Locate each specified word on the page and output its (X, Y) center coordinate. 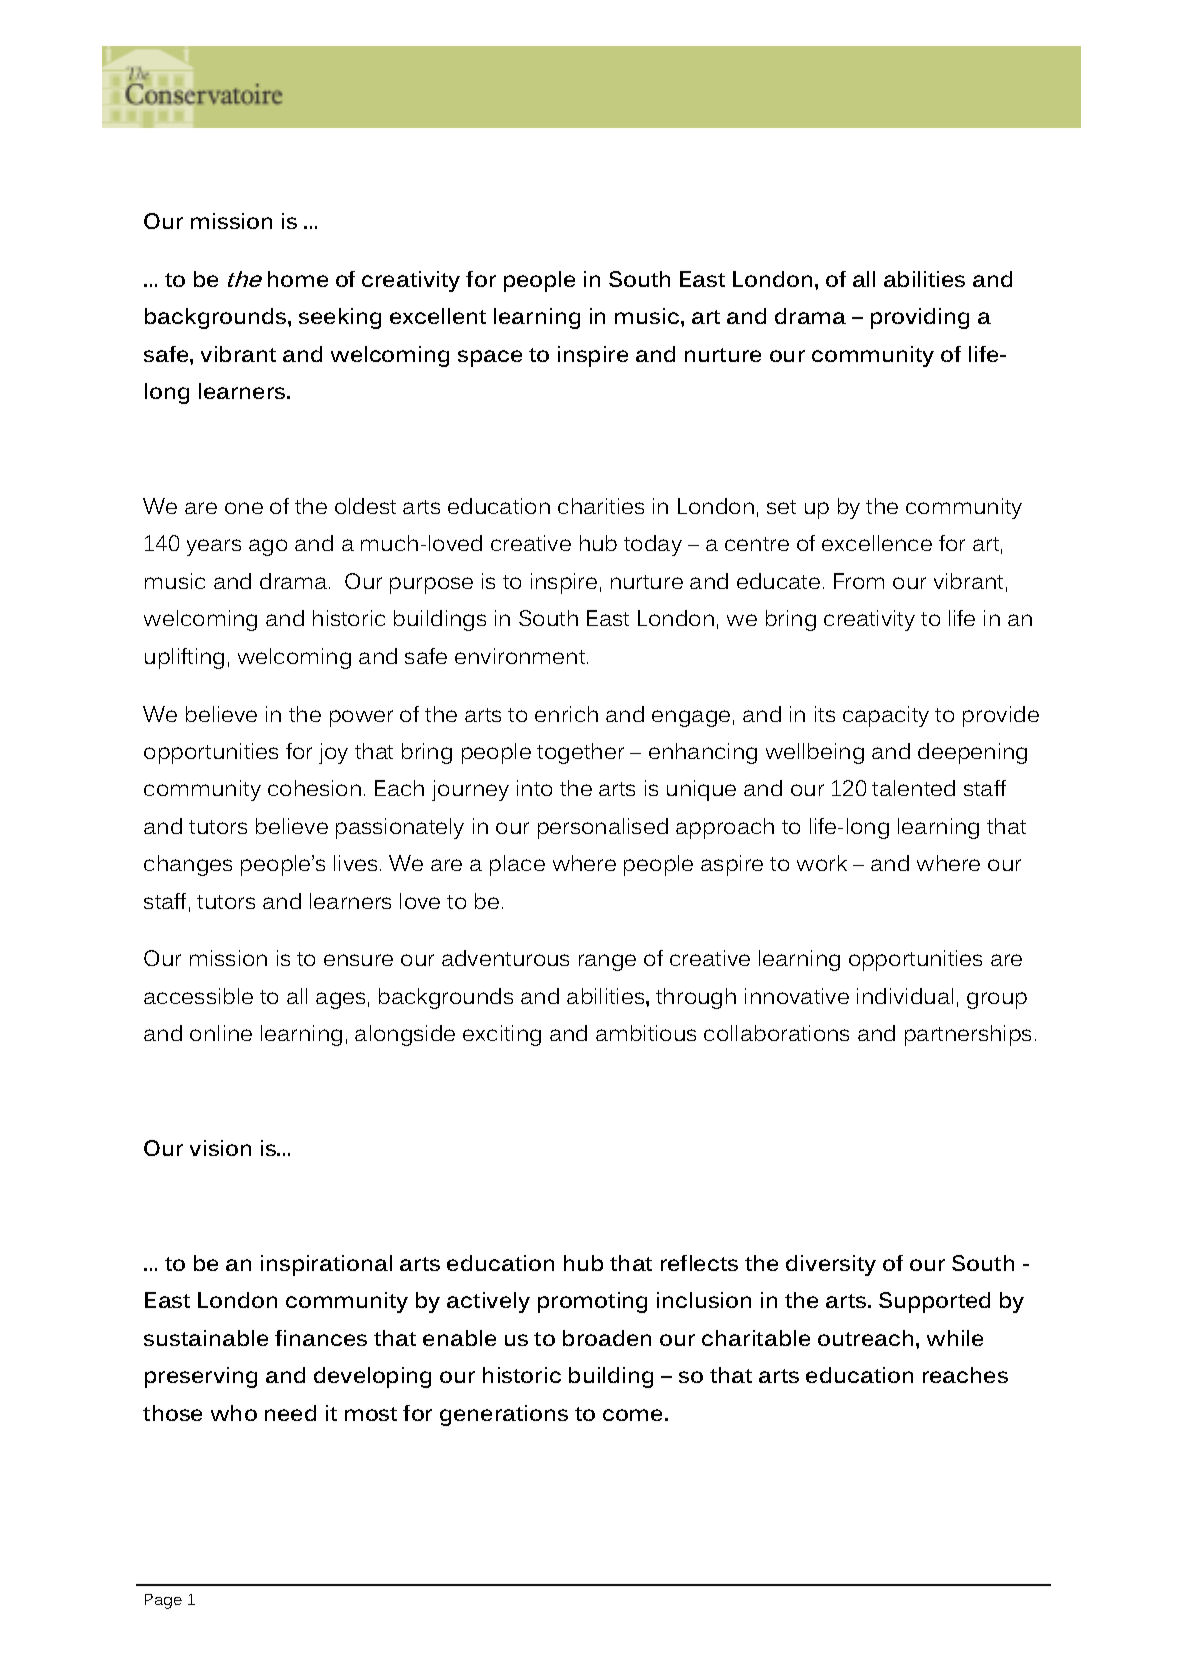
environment (521, 656)
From (859, 581)
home (298, 279)
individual (905, 996)
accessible (198, 996)
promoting (592, 1302)
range (607, 962)
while (955, 1338)
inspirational (326, 1265)
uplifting (184, 658)
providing (920, 318)
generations (504, 1415)
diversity (831, 1265)
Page (163, 1601)
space (490, 358)
